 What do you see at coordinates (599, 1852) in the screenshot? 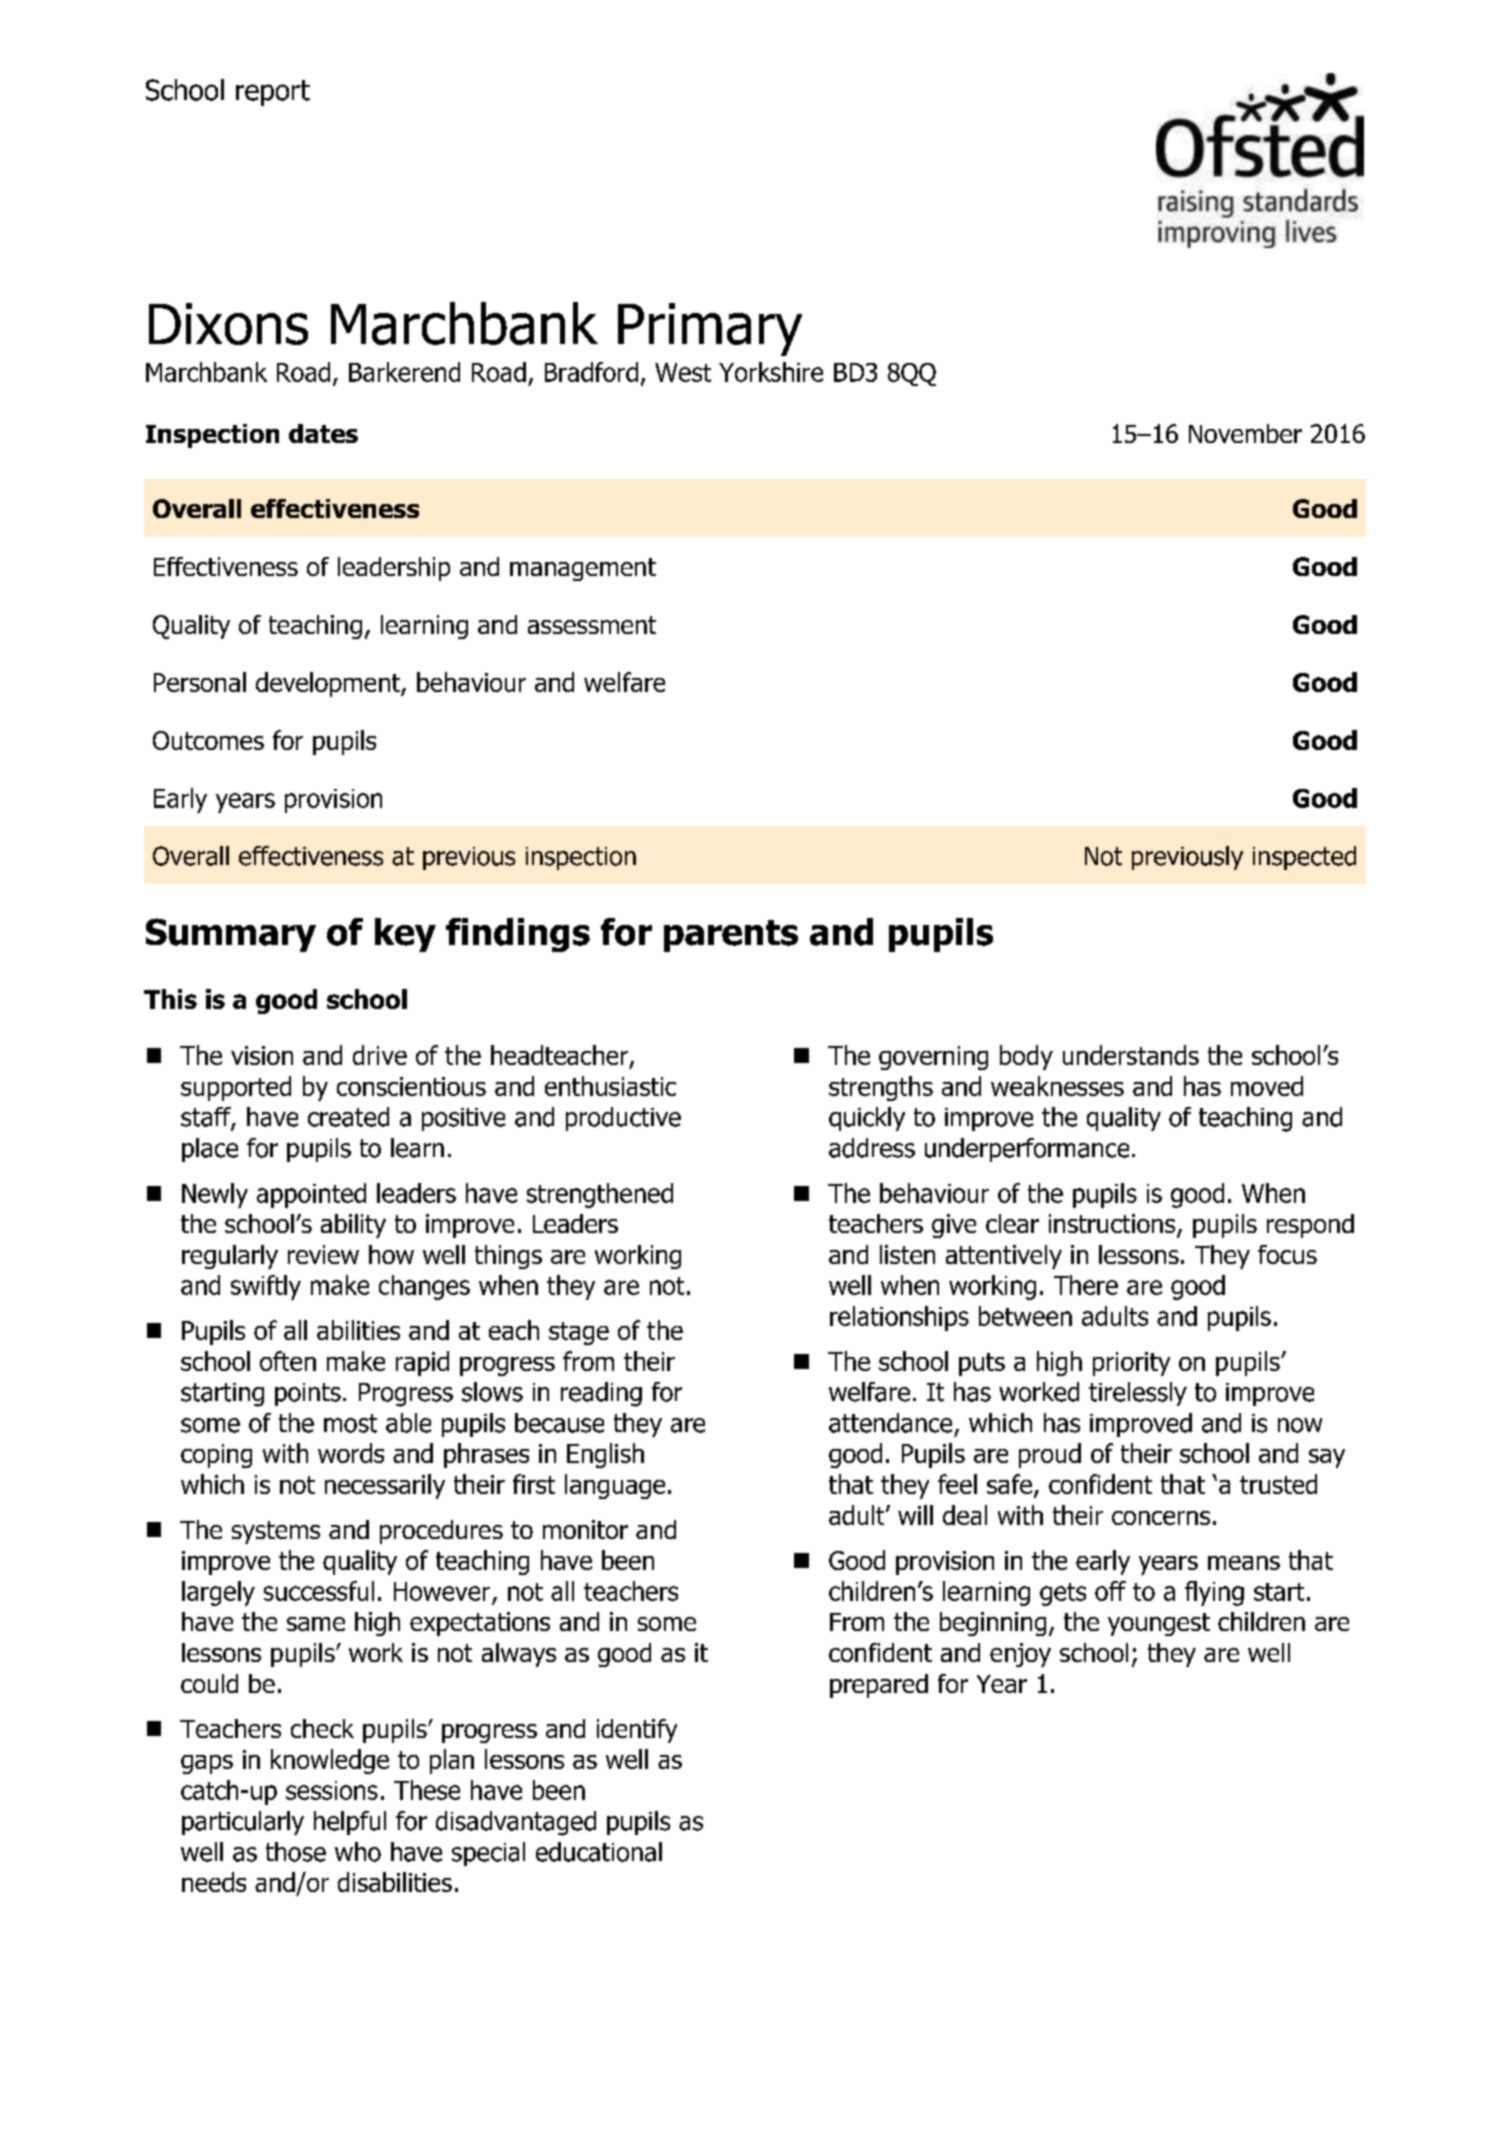
I see `educational` at bounding box center [599, 1852].
